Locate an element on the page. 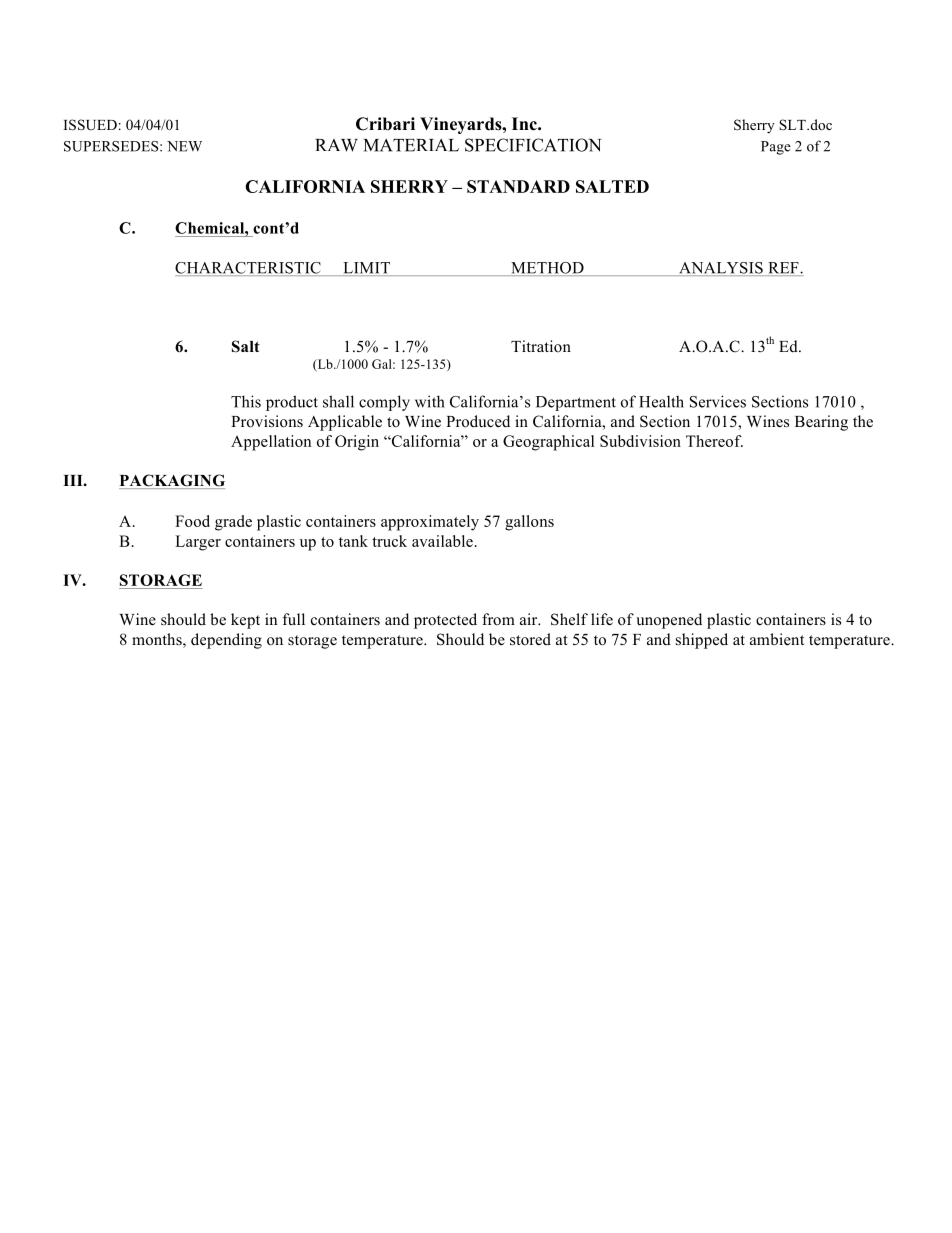  MATERIAL is located at coordinates (411, 145).
